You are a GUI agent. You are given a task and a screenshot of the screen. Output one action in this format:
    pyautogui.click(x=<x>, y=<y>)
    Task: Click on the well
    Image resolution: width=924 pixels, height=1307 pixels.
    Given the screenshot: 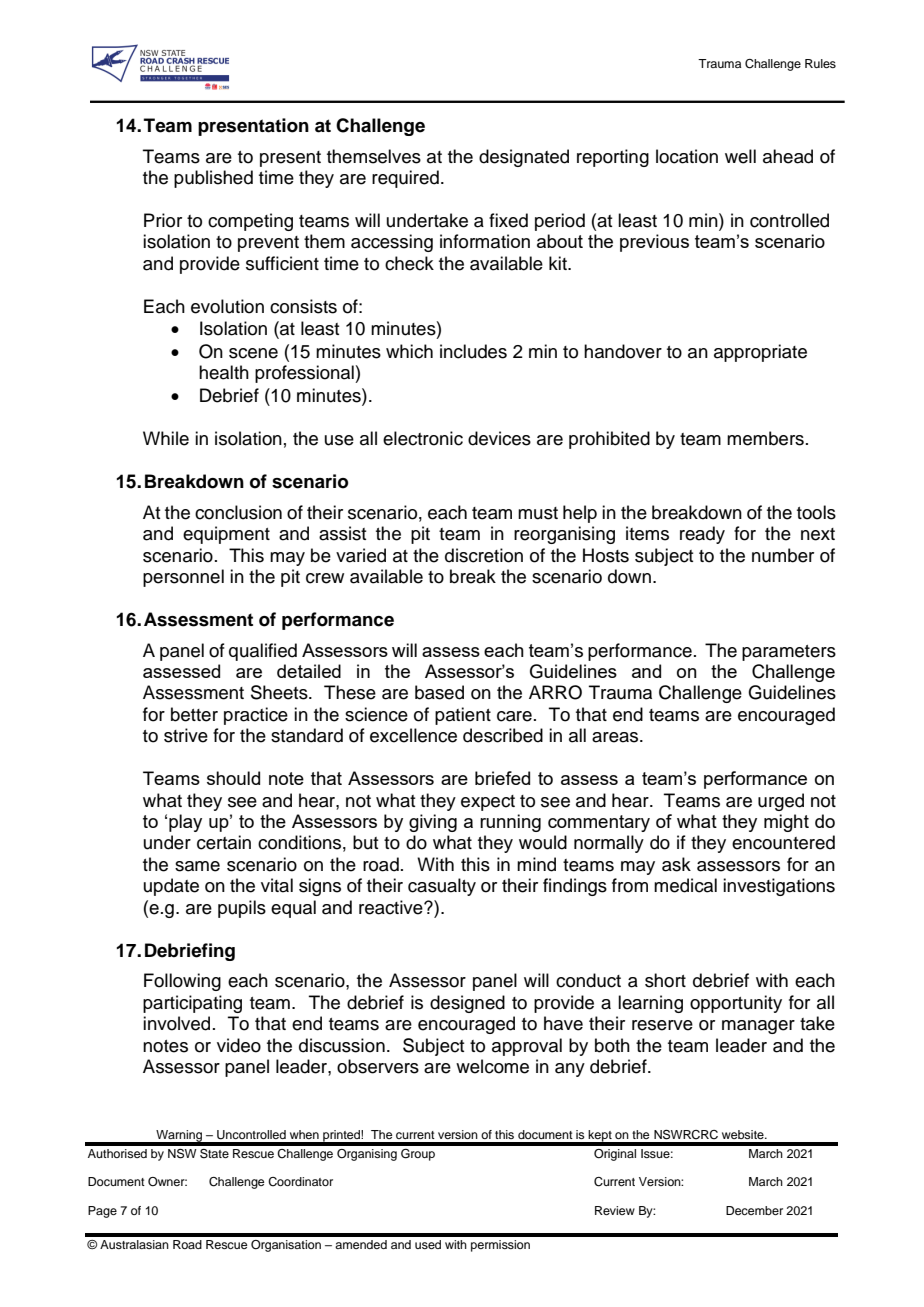 What is the action you would take?
    pyautogui.click(x=740, y=156)
